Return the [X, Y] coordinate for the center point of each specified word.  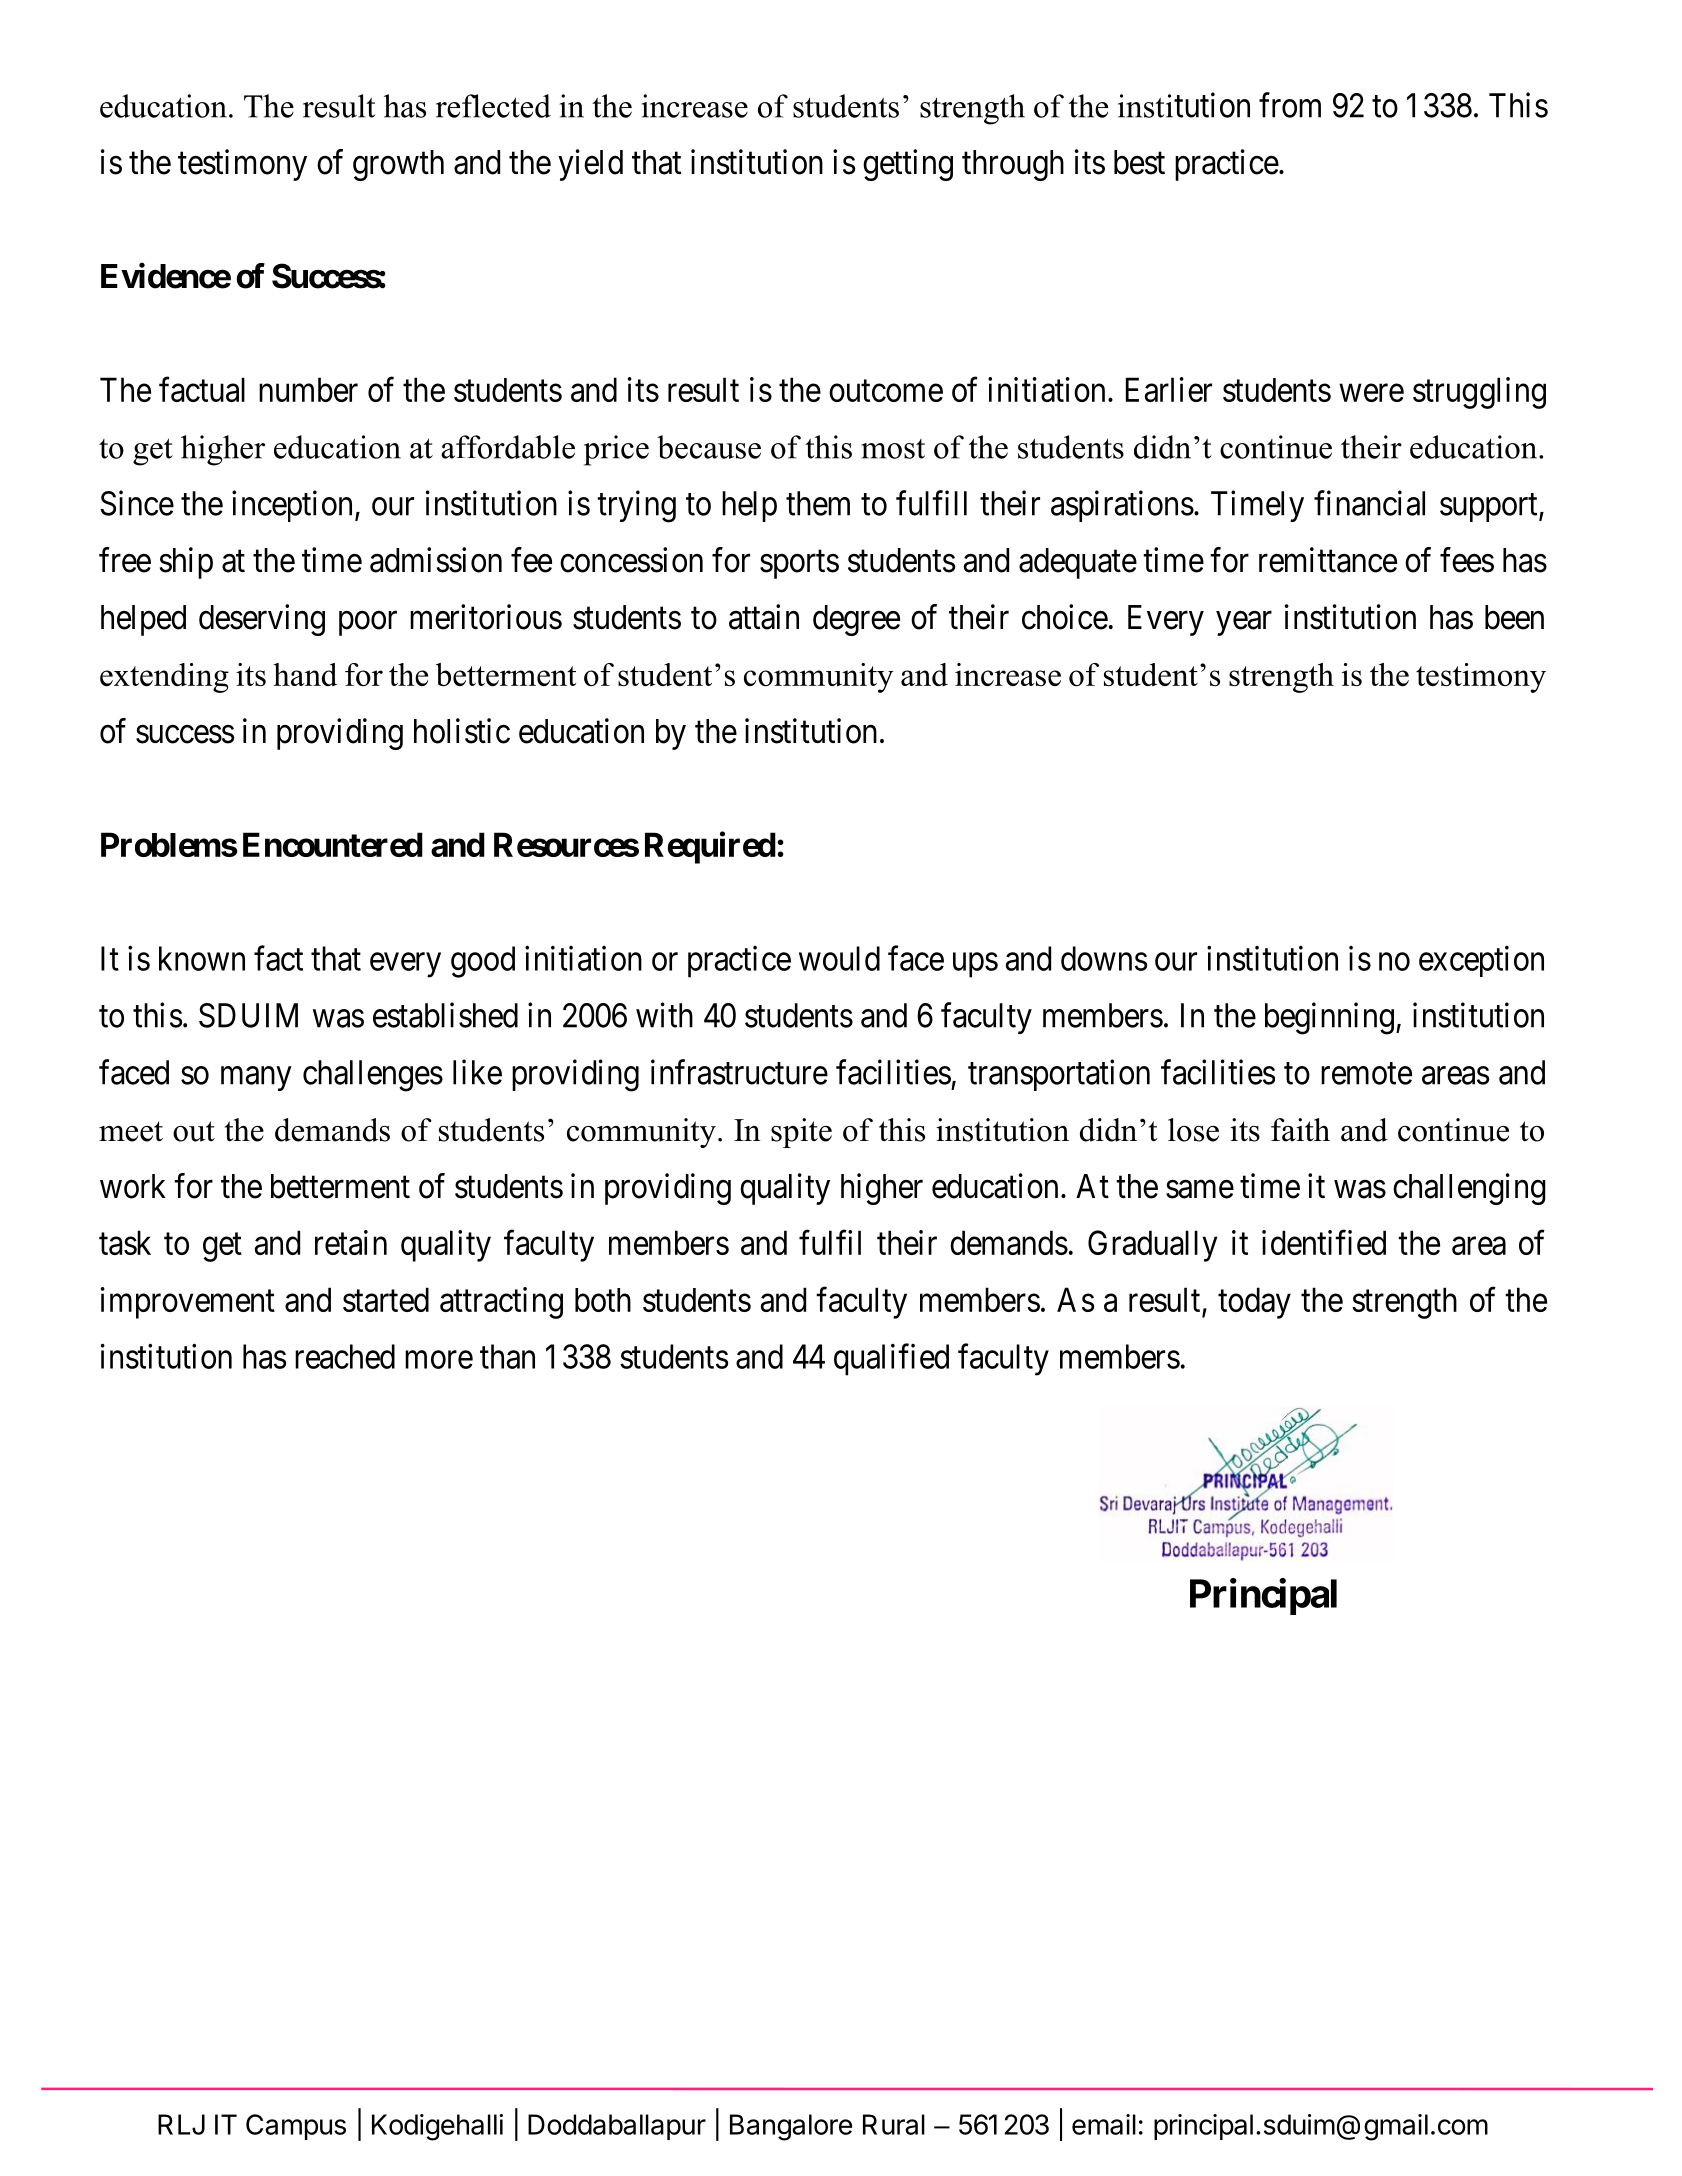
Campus [296, 2127]
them [818, 503]
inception [292, 506]
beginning [1329, 1018]
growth [398, 165]
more [439, 1360]
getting [908, 165]
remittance [1328, 560]
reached [345, 1356]
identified [1324, 1242]
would [839, 958]
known [202, 958]
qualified [891, 1359]
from [1290, 105]
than [507, 1356]
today [1254, 1303]
